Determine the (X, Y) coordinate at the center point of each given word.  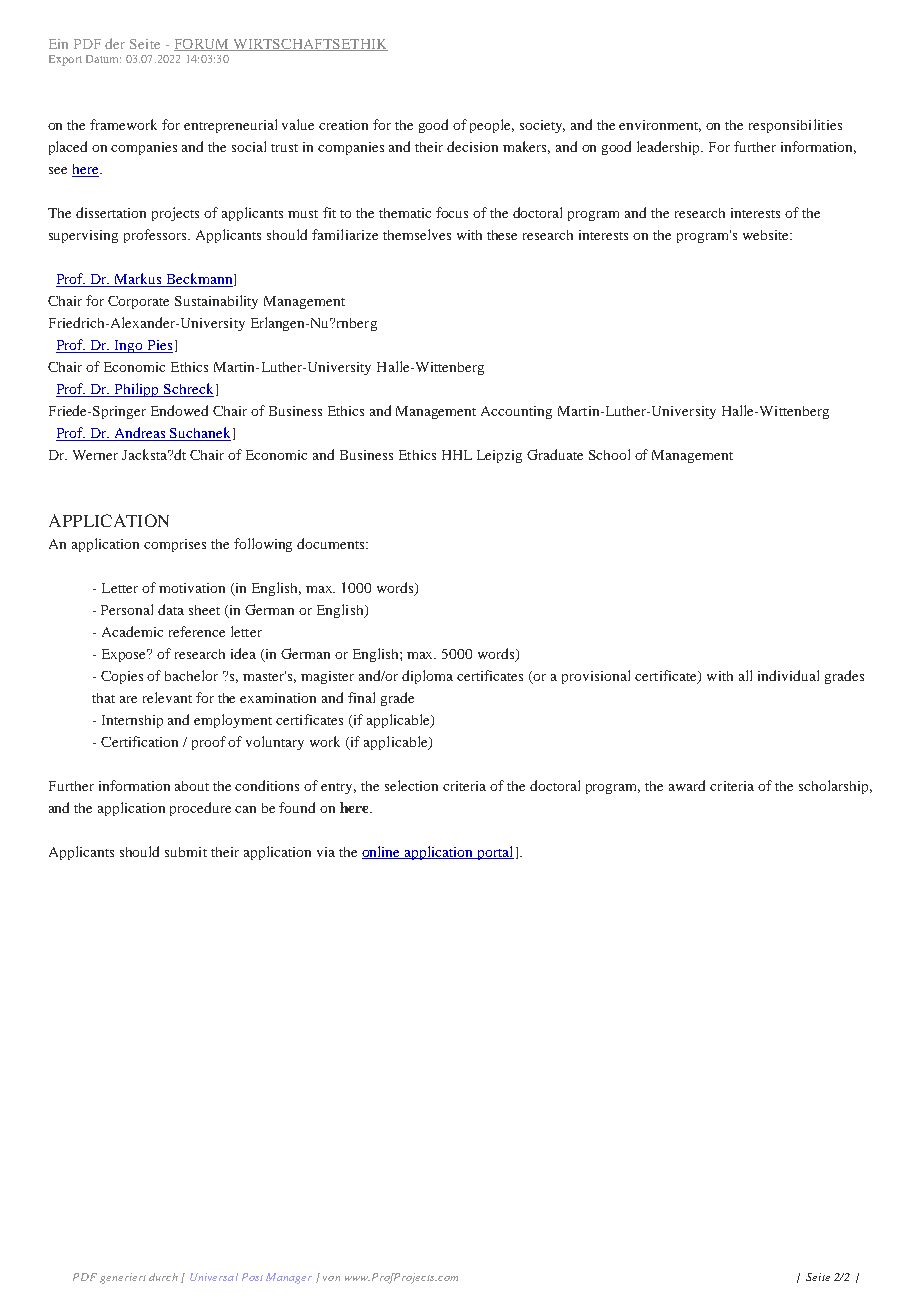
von (331, 1278)
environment (660, 126)
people (492, 126)
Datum (103, 59)
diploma (427, 677)
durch (163, 1277)
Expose (125, 655)
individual (788, 675)
